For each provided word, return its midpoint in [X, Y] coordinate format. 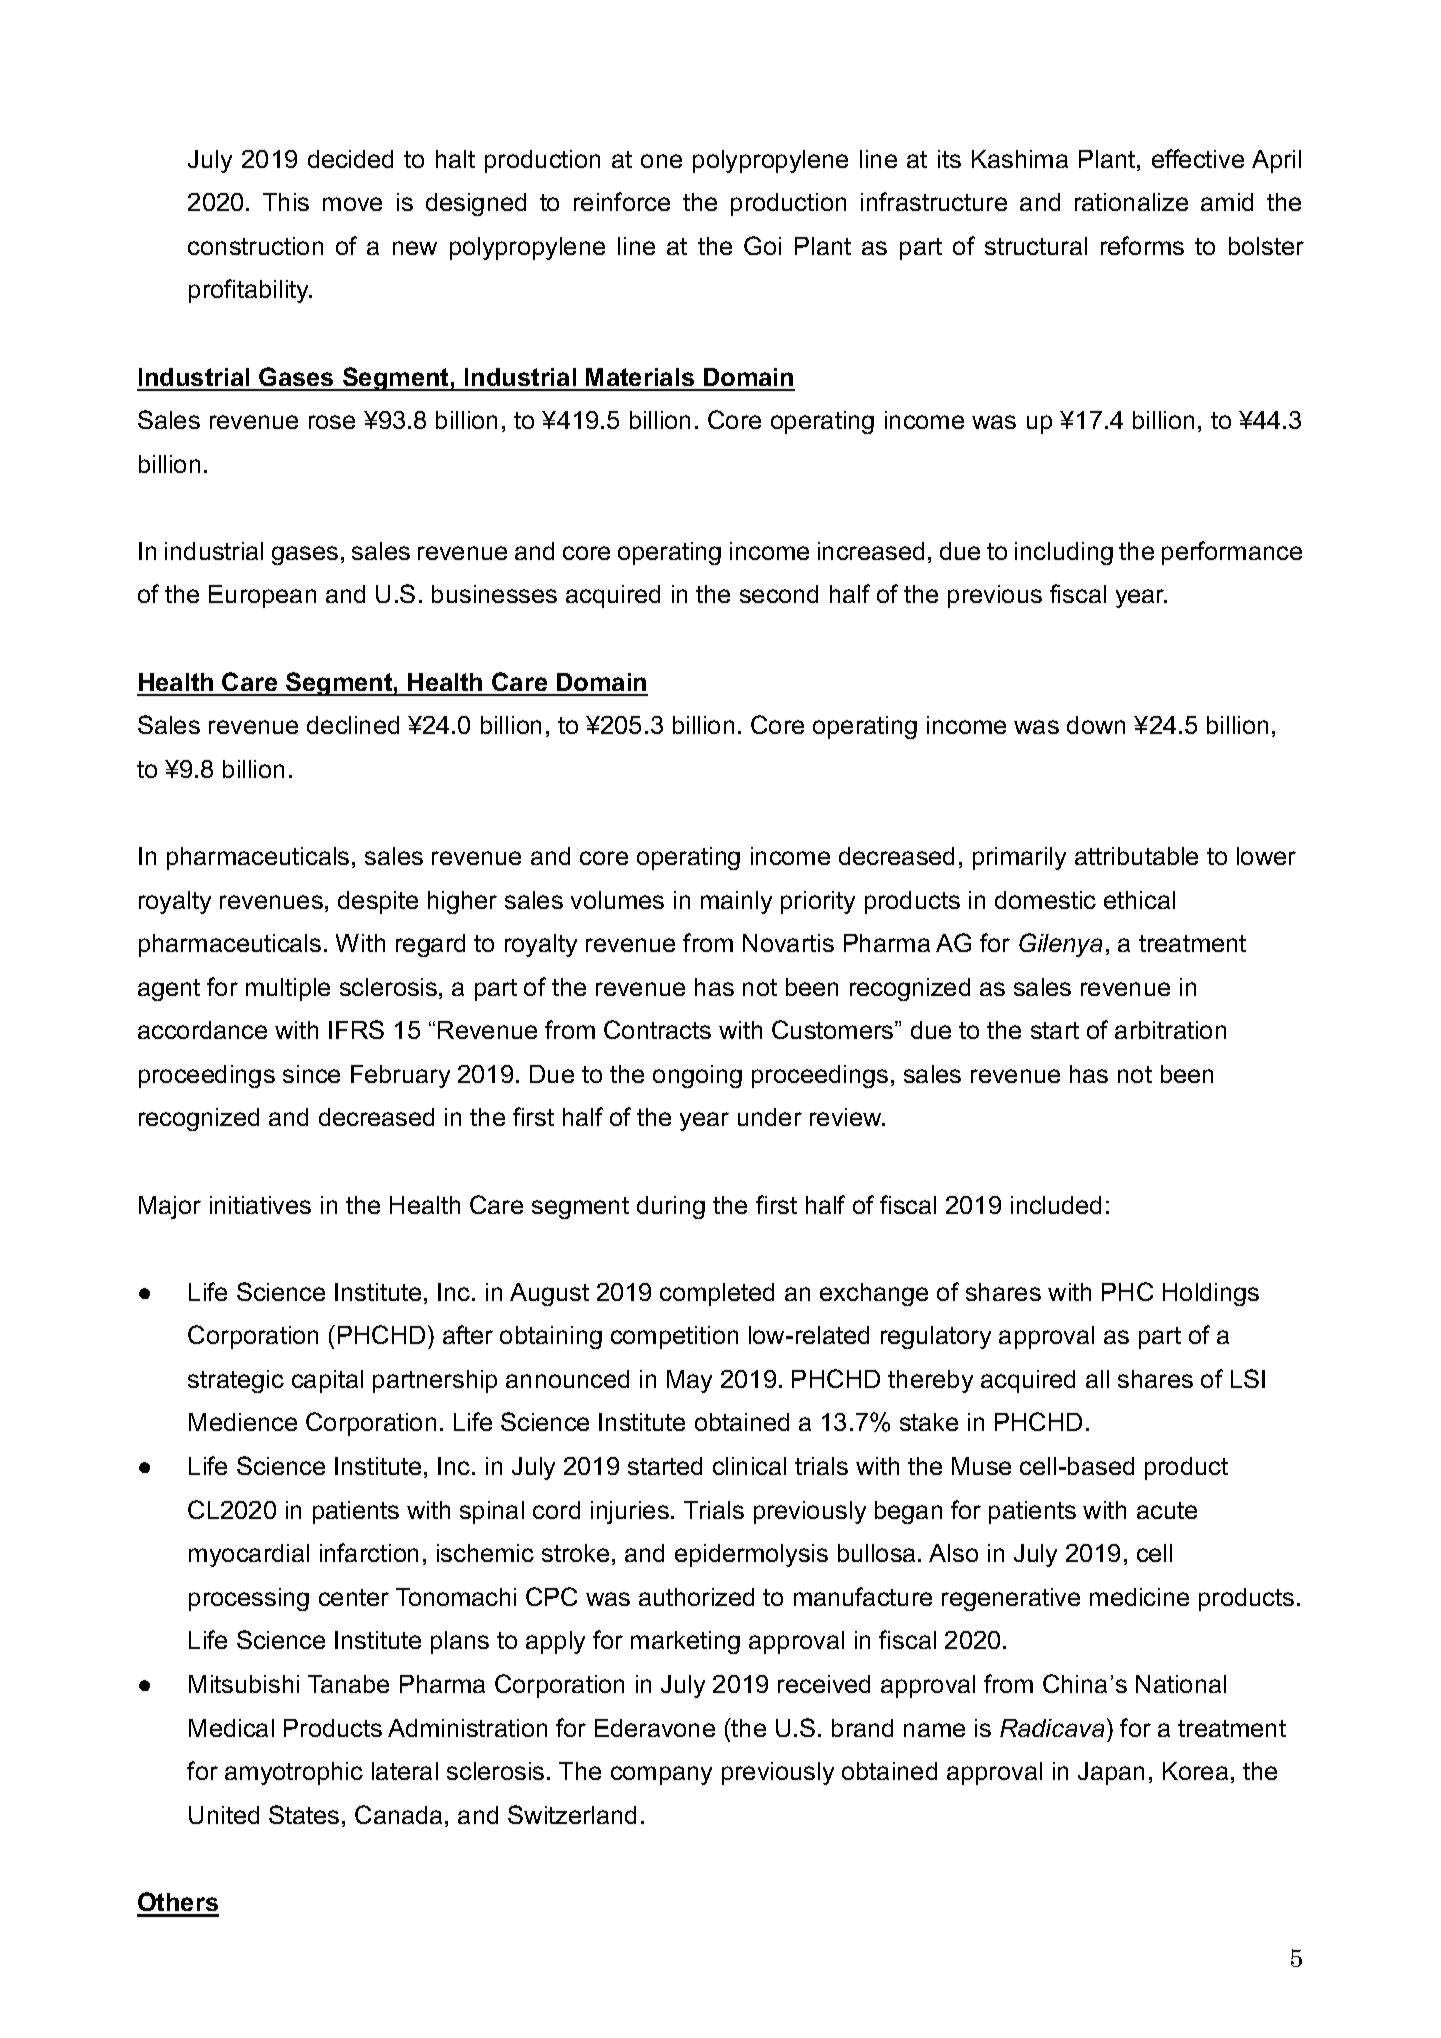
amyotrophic [294, 1773]
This [286, 202]
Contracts [657, 1029]
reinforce [622, 201]
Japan [1111, 1773]
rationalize [1131, 202]
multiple [288, 989]
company [661, 1775]
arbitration [1170, 1030]
